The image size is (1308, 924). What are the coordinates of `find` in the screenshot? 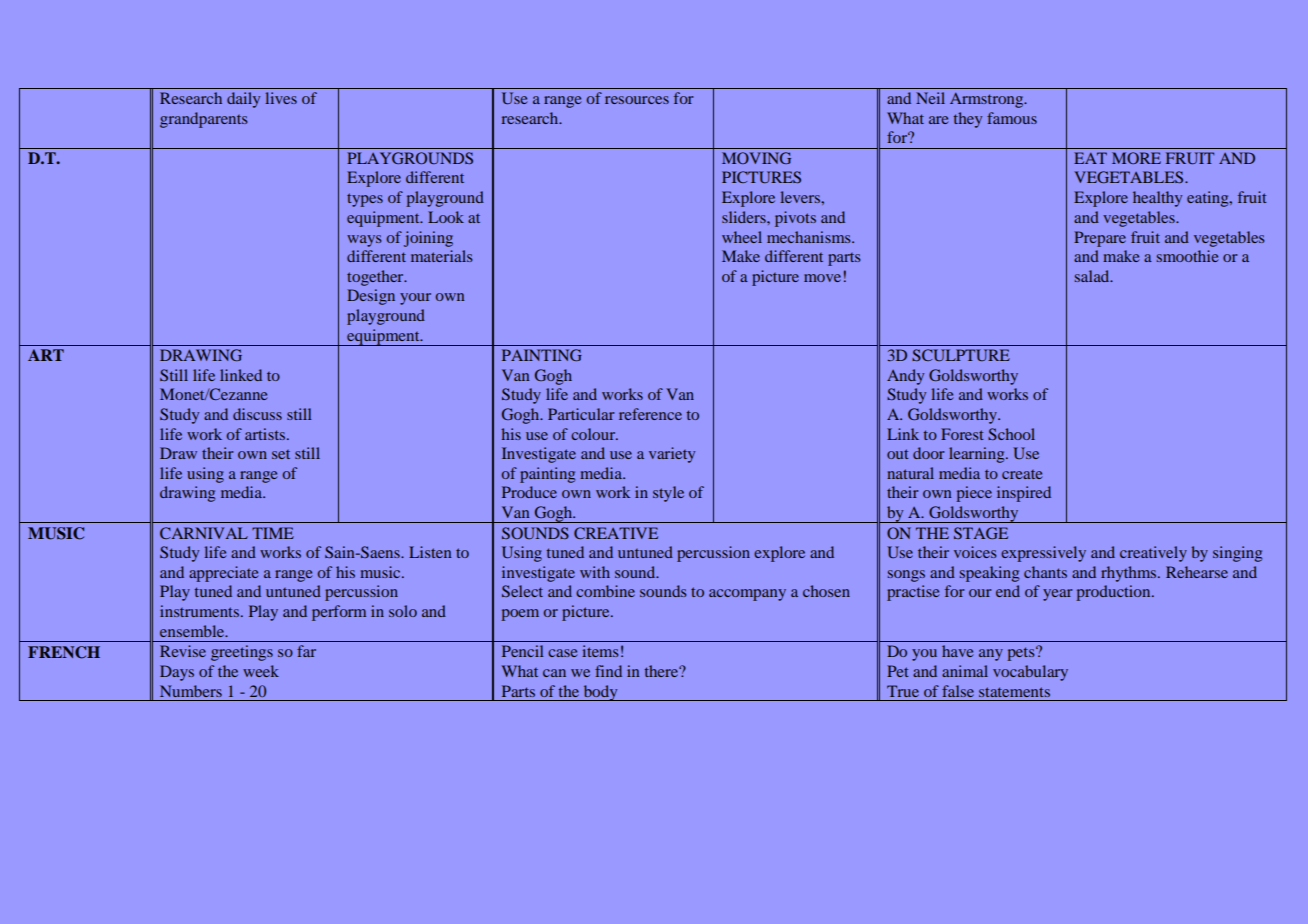 It's located at (608, 671).
